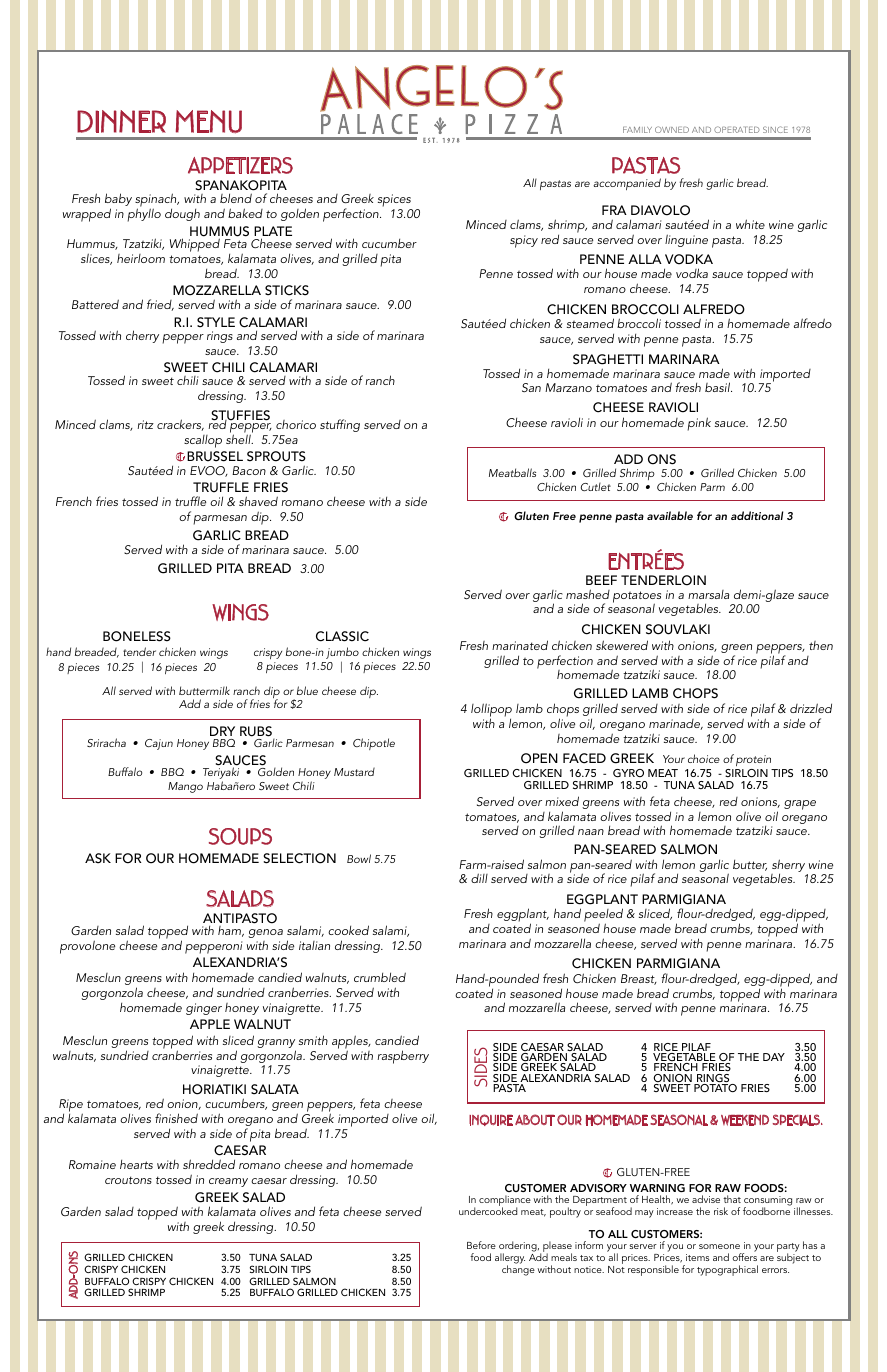 This screenshot has height=1372, width=887. What do you see at coordinates (128, 1180) in the screenshot?
I see `croutons` at bounding box center [128, 1180].
